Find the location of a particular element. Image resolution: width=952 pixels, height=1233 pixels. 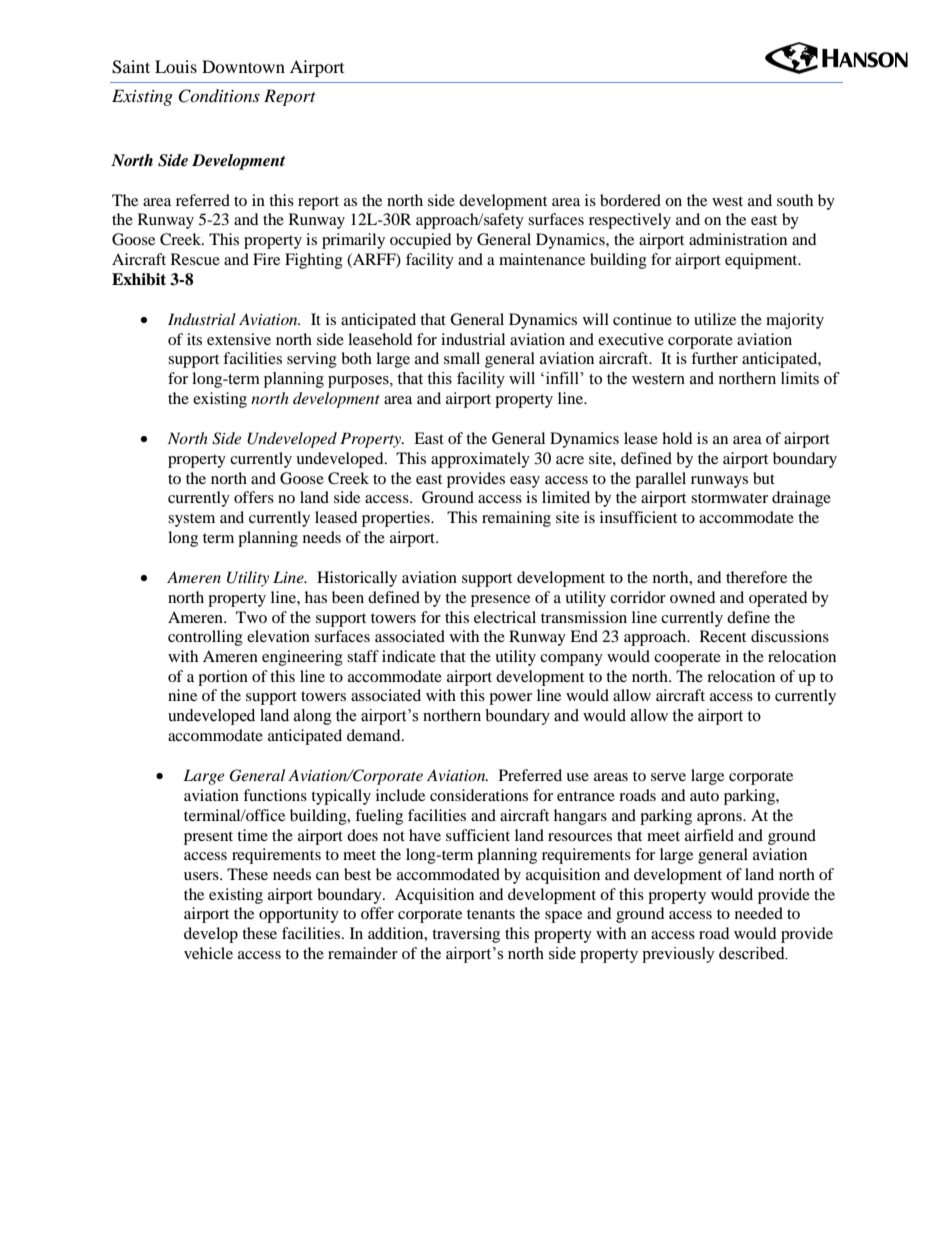

remaining is located at coordinates (516, 519).
